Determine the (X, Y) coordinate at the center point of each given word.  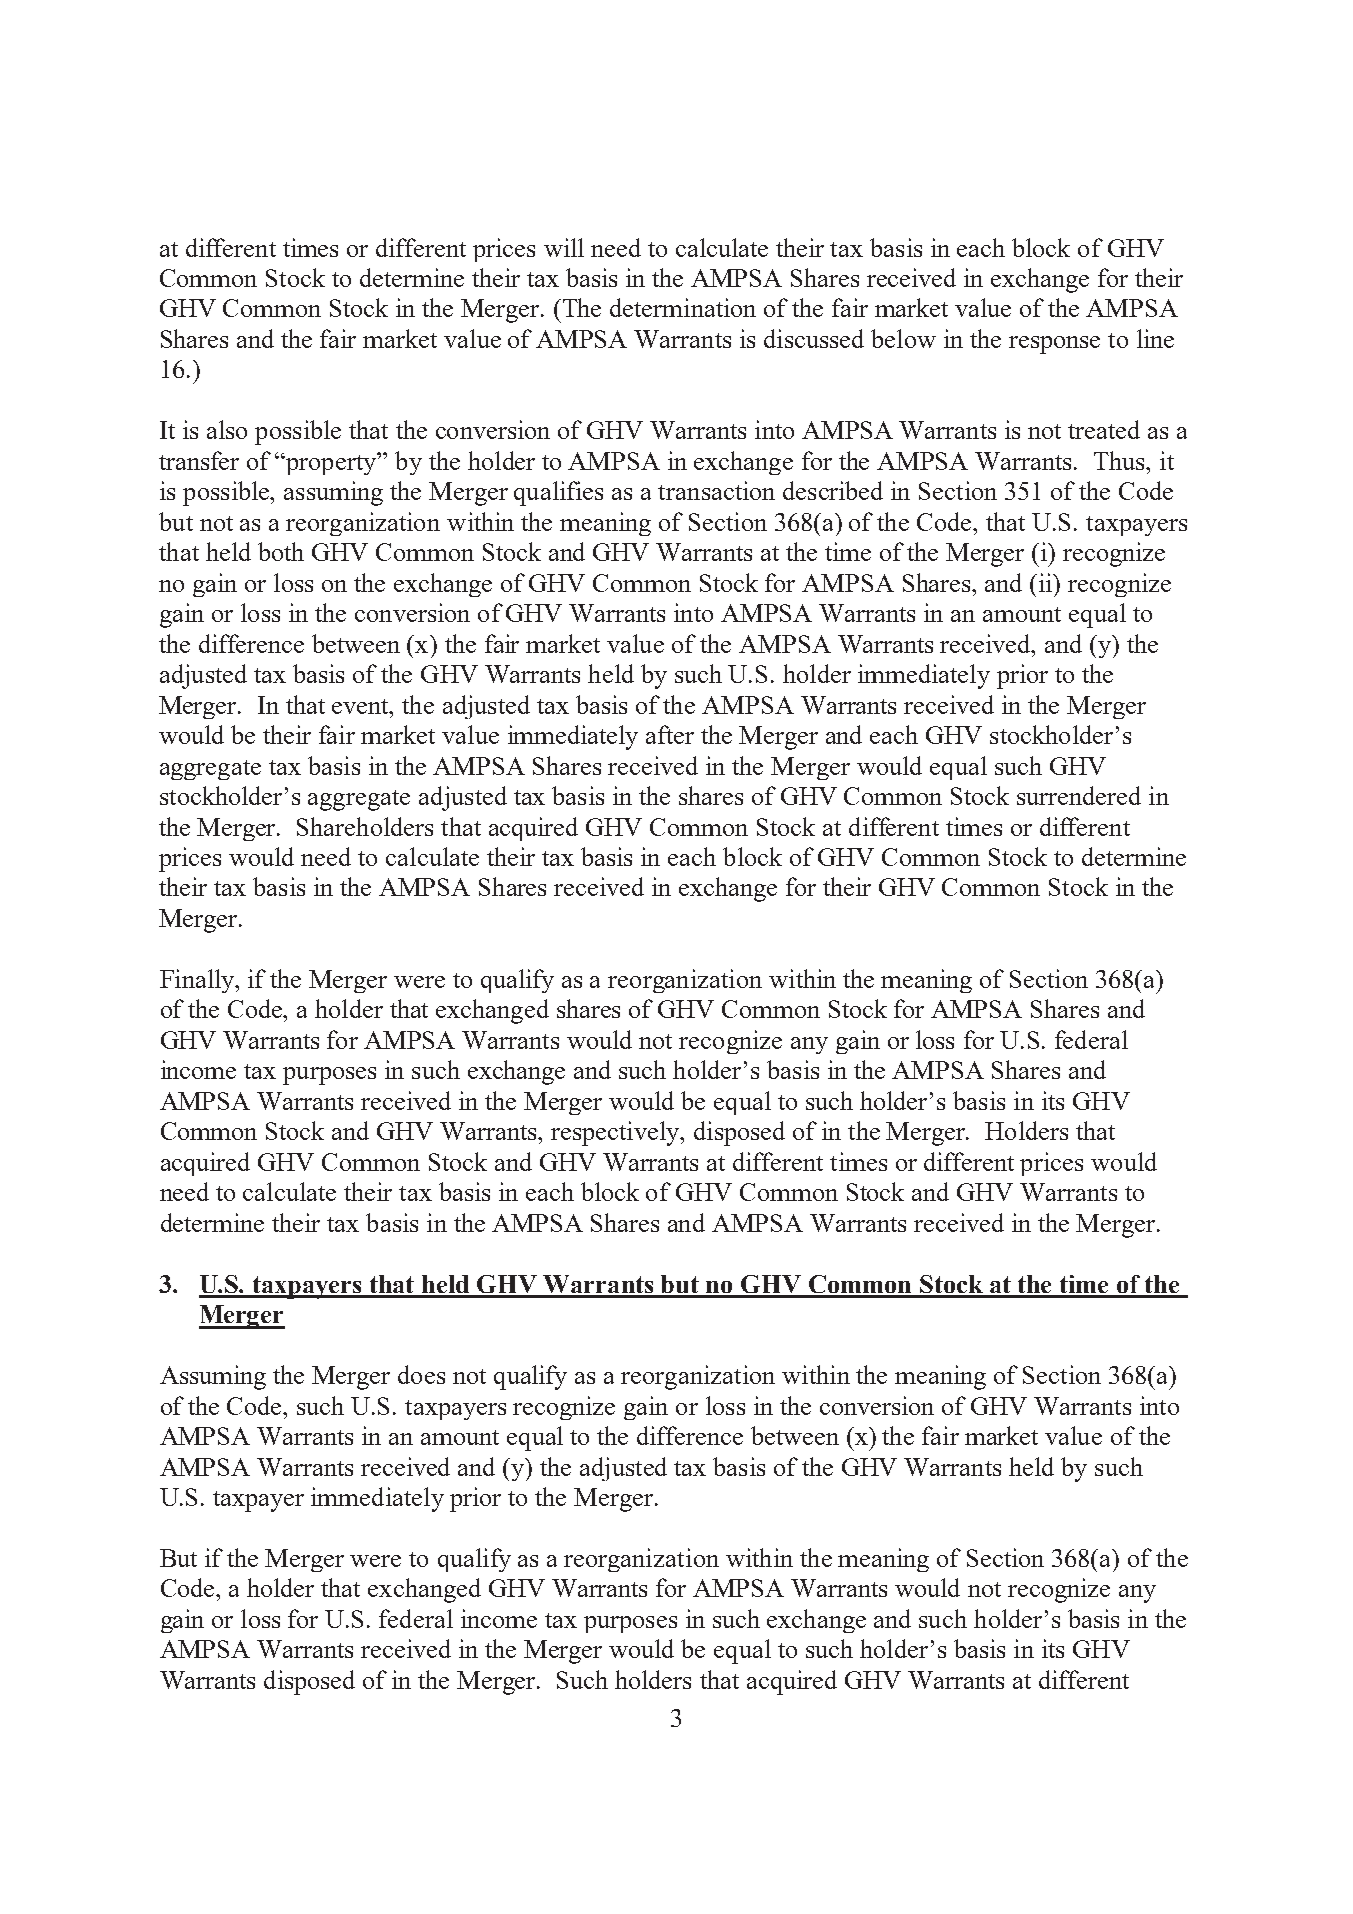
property (332, 463)
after (670, 734)
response (1054, 345)
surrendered (1079, 795)
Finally (198, 981)
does (421, 1374)
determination (683, 307)
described (833, 490)
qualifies (558, 493)
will (564, 247)
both (281, 551)
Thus (1121, 460)
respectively (616, 1133)
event (362, 706)
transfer (199, 460)
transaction (716, 490)
